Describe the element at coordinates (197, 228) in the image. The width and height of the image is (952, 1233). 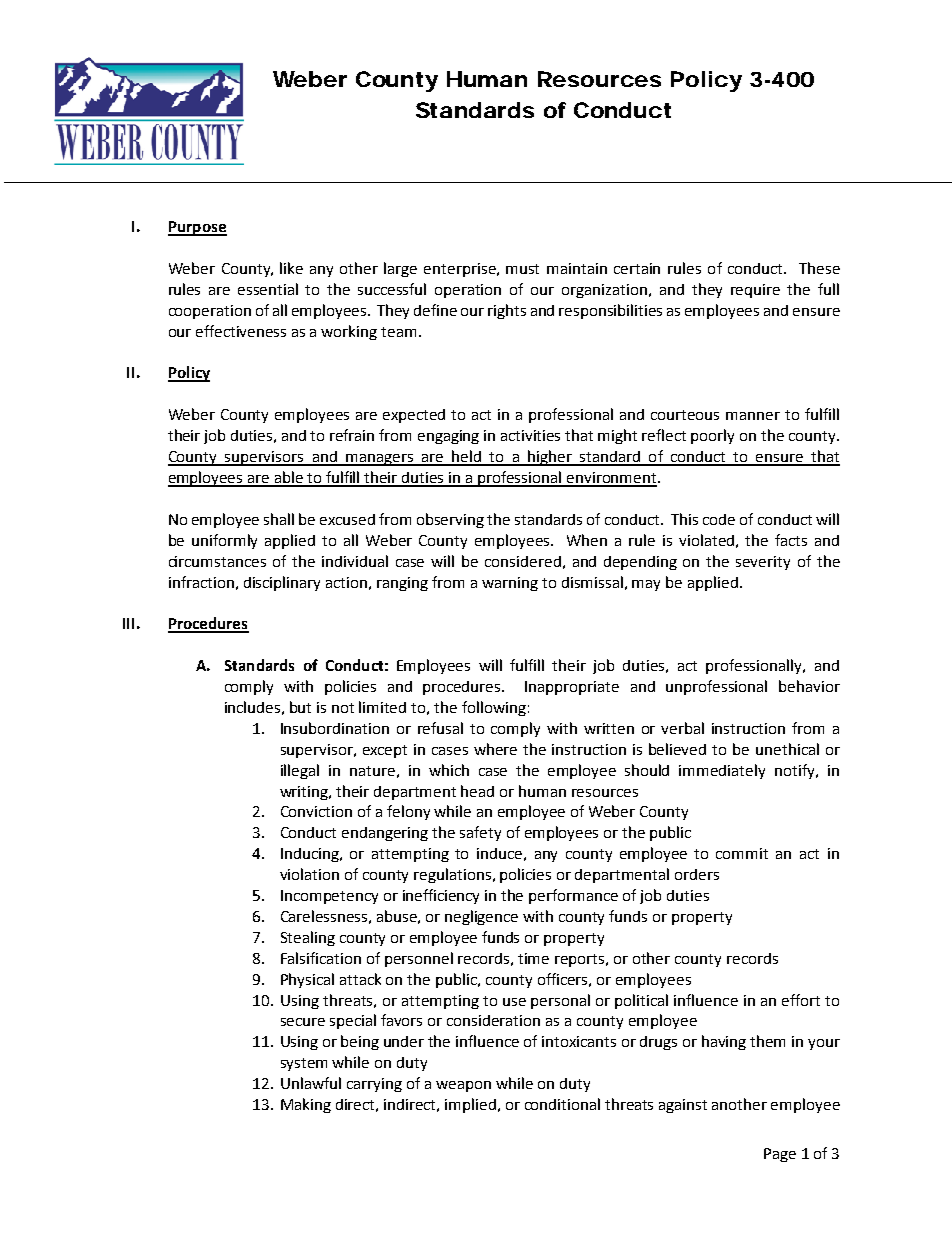
I see `Purpose` at that location.
